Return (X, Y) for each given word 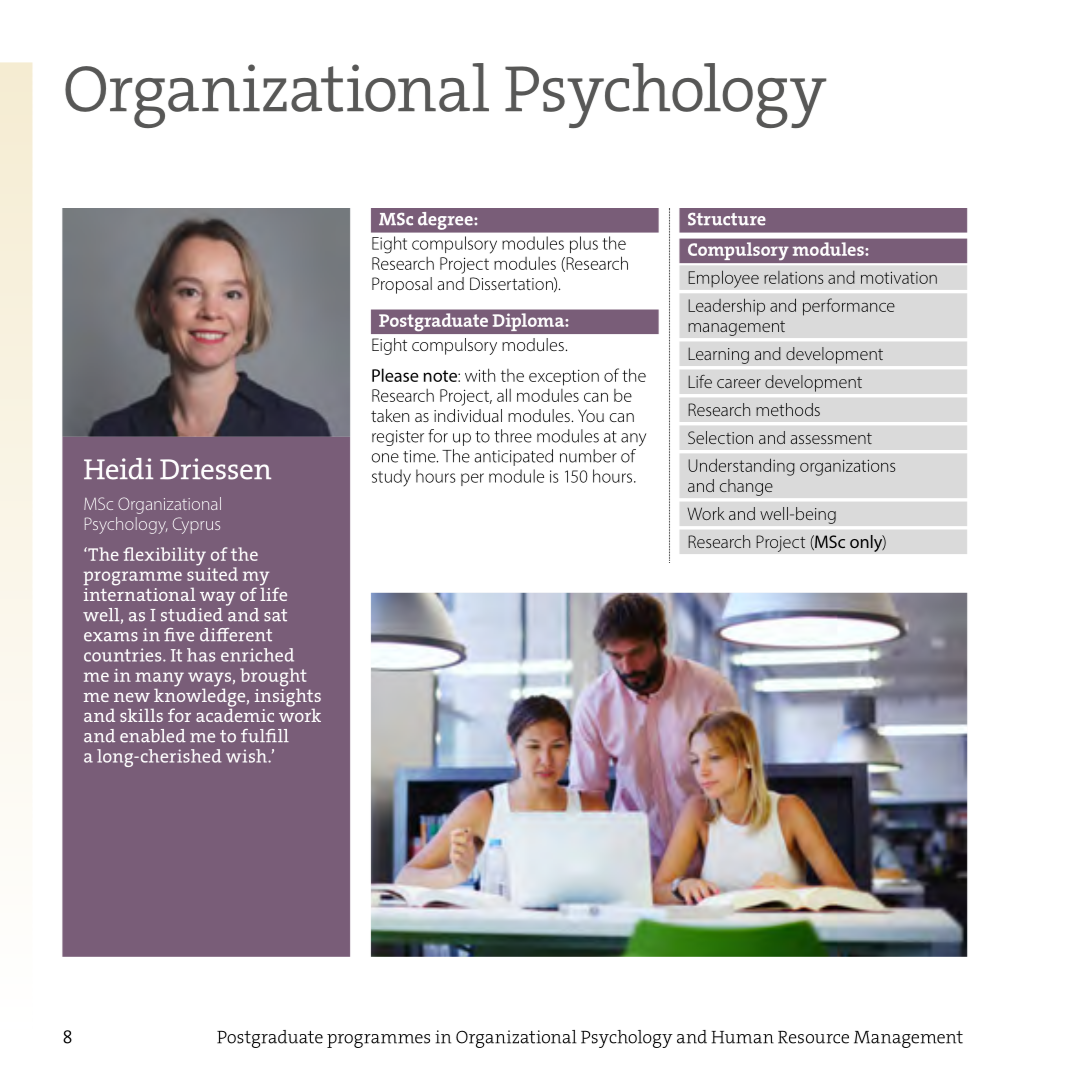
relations (793, 277)
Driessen (215, 469)
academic (235, 714)
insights (288, 697)
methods (788, 409)
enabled (153, 736)
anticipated (513, 457)
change (746, 487)
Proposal (402, 285)
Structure (727, 219)
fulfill (265, 736)
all (504, 395)
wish (247, 756)
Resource (813, 1037)
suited (212, 573)
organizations (847, 468)
